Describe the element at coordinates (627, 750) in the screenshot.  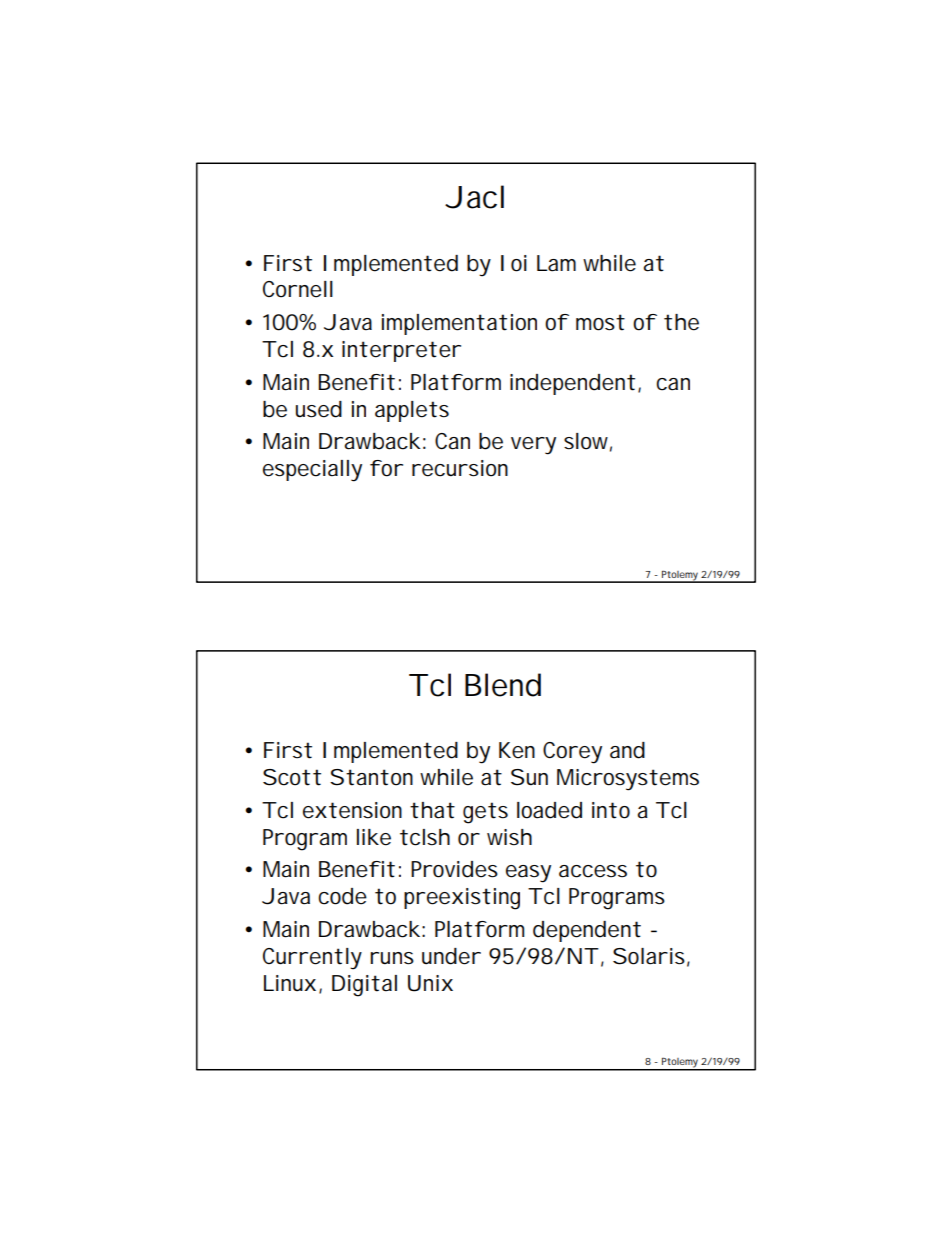
I see `and` at that location.
